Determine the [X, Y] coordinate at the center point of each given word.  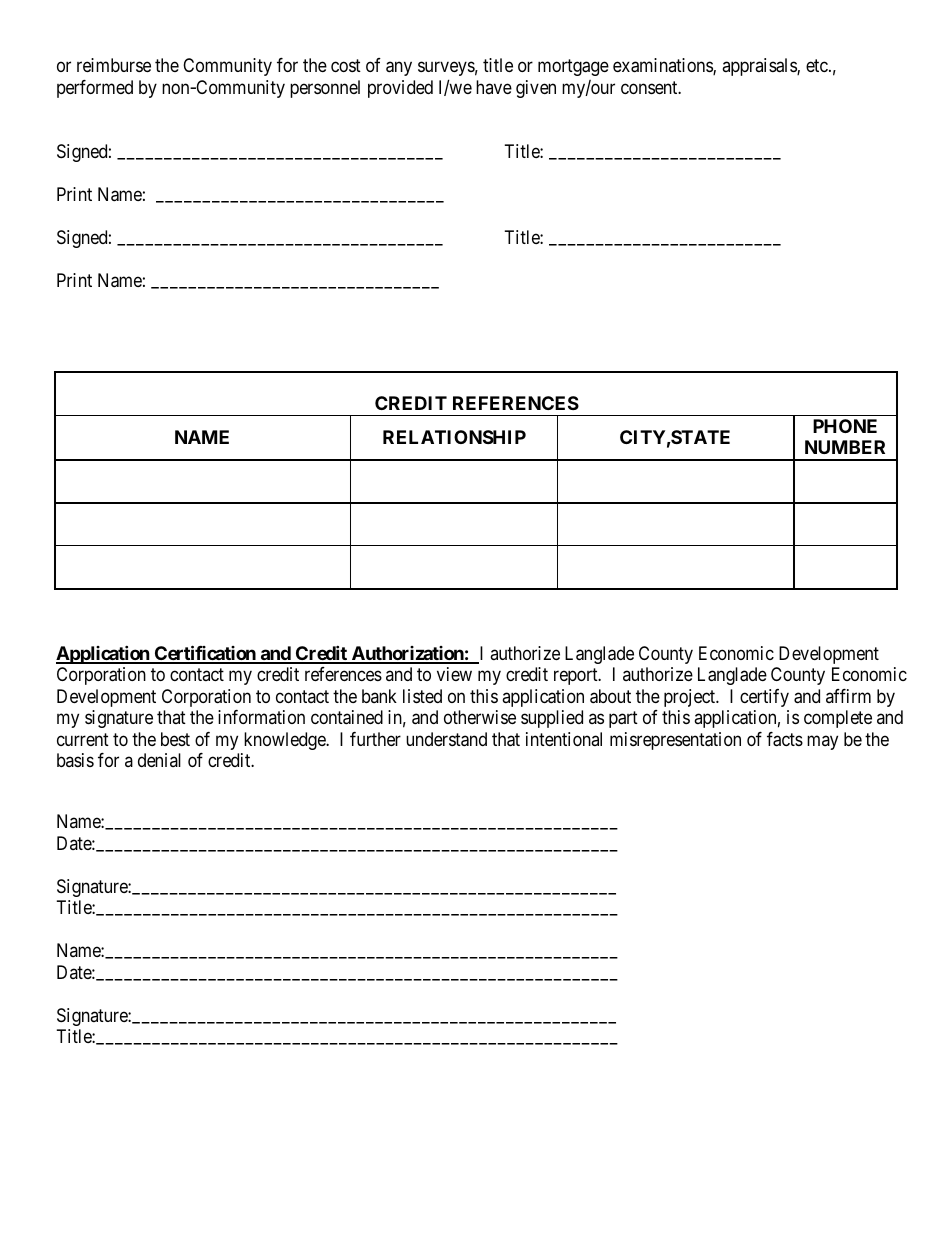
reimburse [114, 65]
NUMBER [845, 447]
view [454, 674]
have [494, 87]
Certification [205, 654]
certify [764, 698]
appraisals [760, 67]
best [175, 739]
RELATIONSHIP [454, 437]
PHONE [845, 426]
